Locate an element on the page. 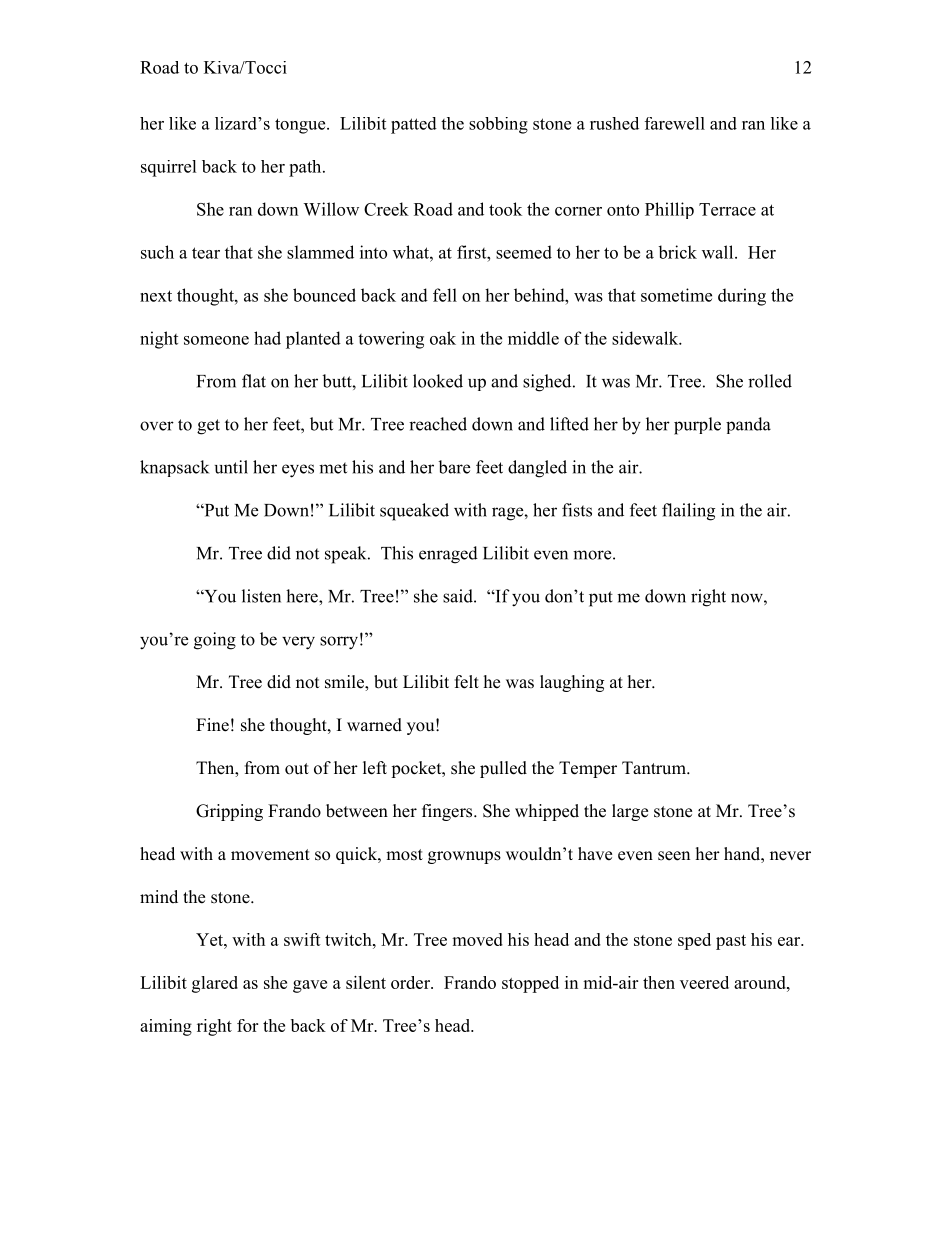 The height and width of the page is (1233, 952). glared is located at coordinates (215, 984).
